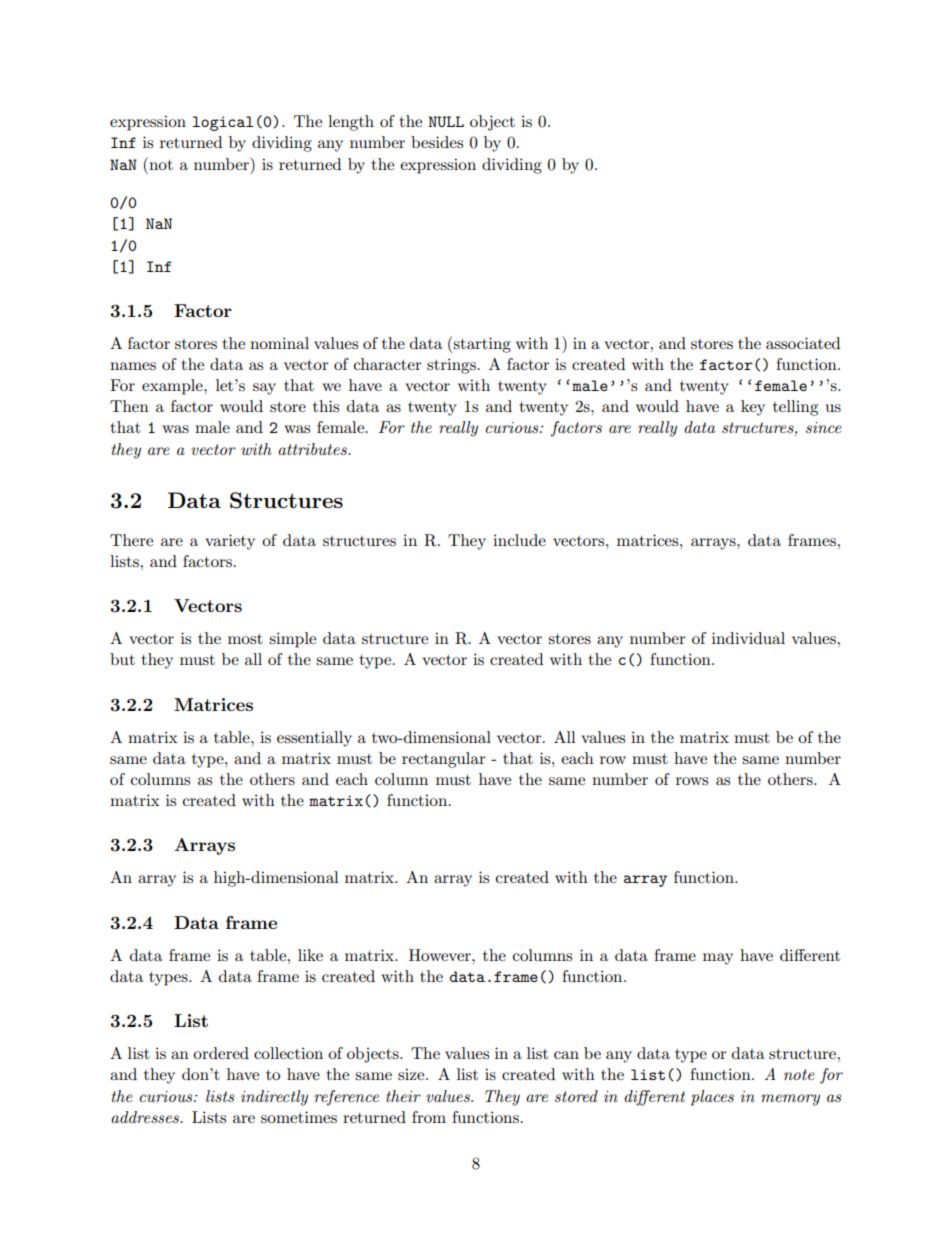  I want to click on besides, so click(437, 142).
